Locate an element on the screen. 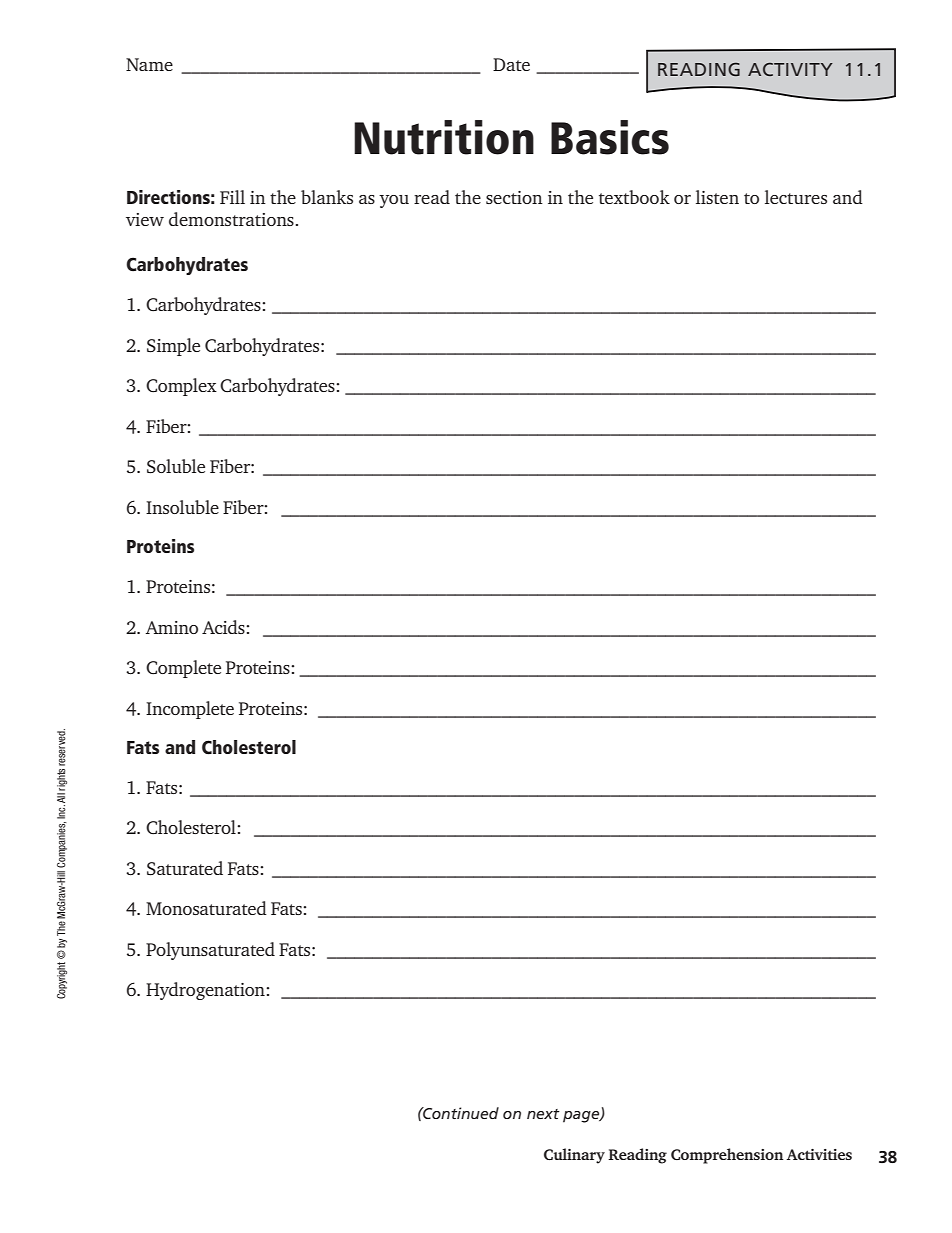  Acids is located at coordinates (224, 627).
